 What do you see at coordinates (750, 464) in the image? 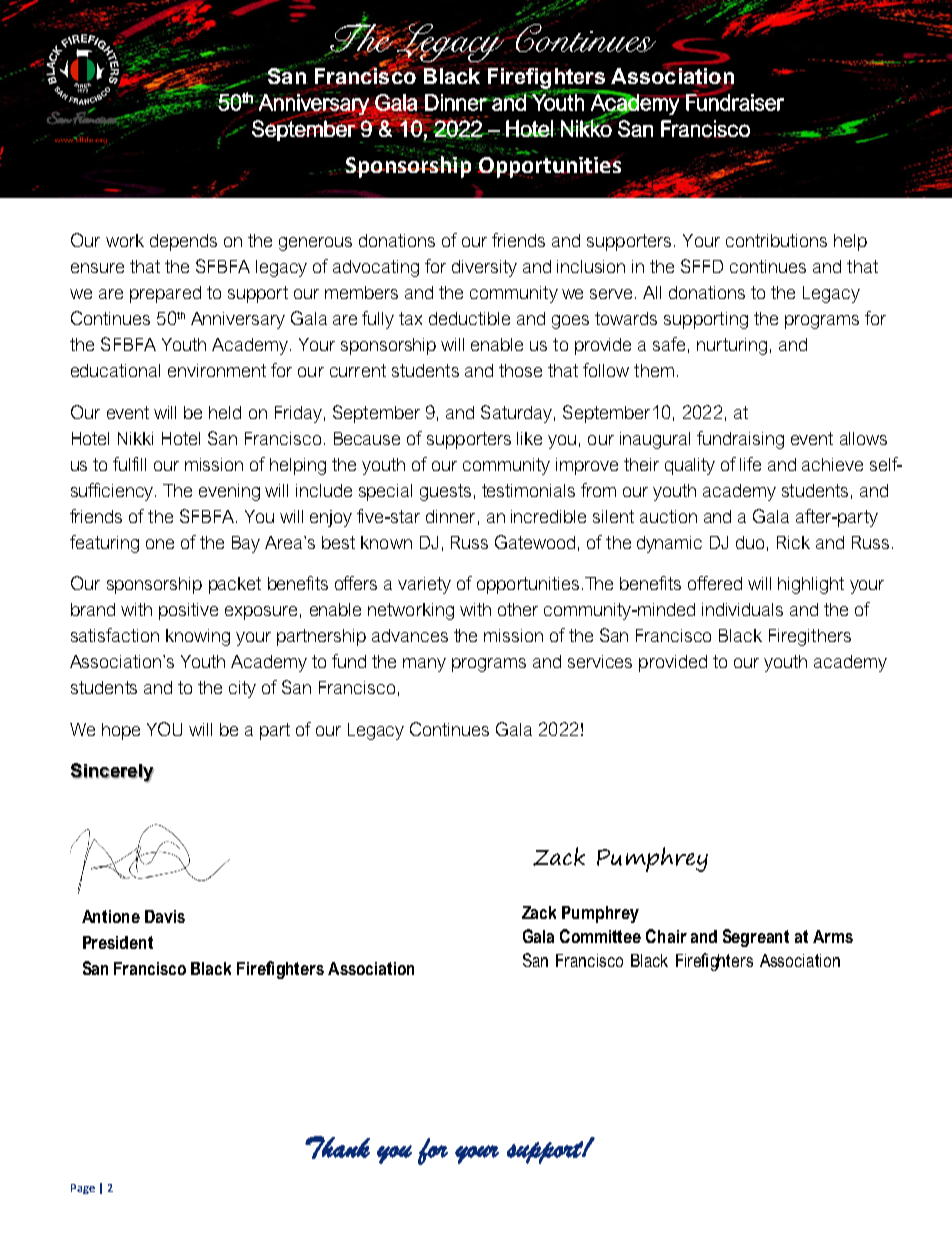
I see `life` at bounding box center [750, 464].
